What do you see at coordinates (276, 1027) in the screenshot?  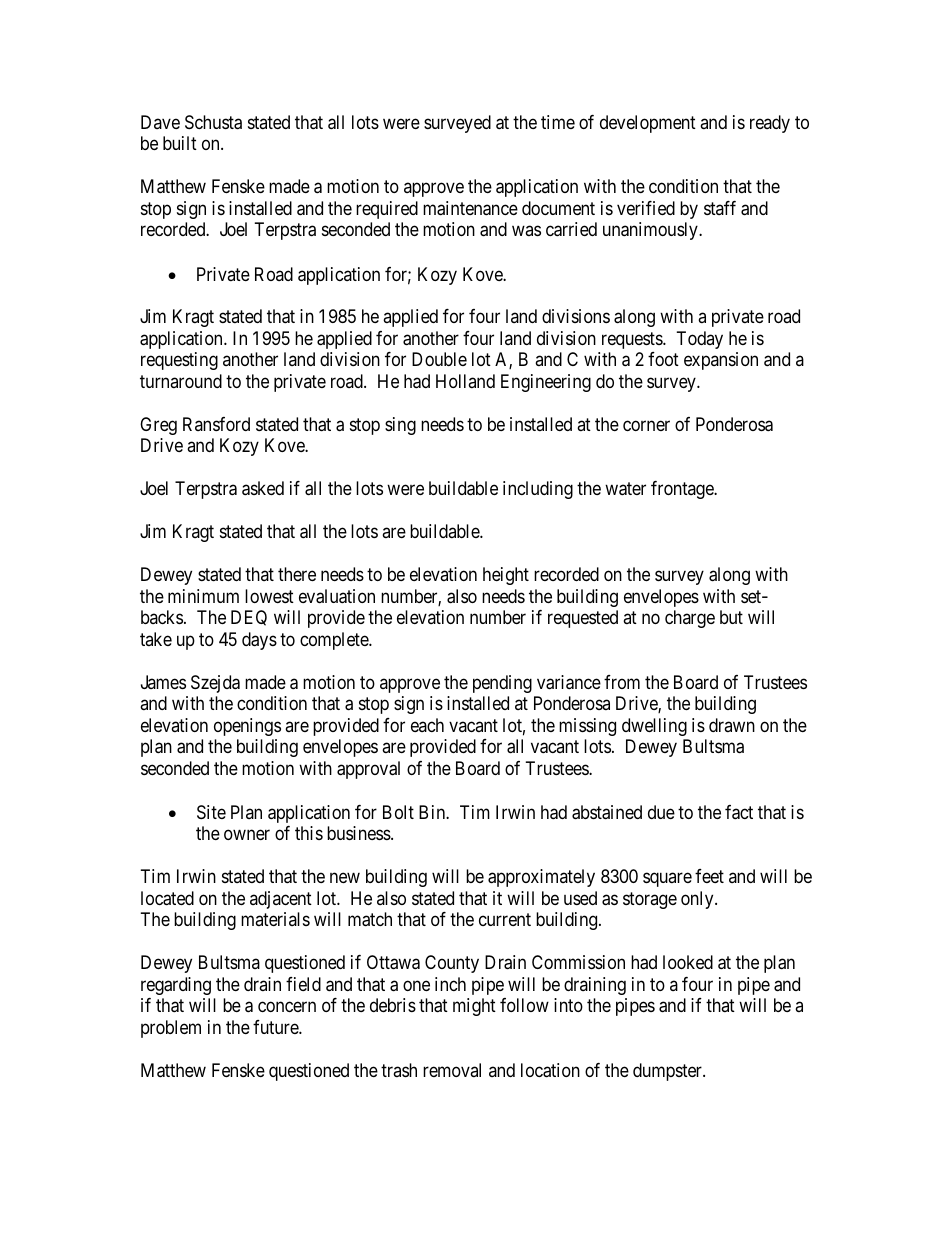 I see `future` at bounding box center [276, 1027].
